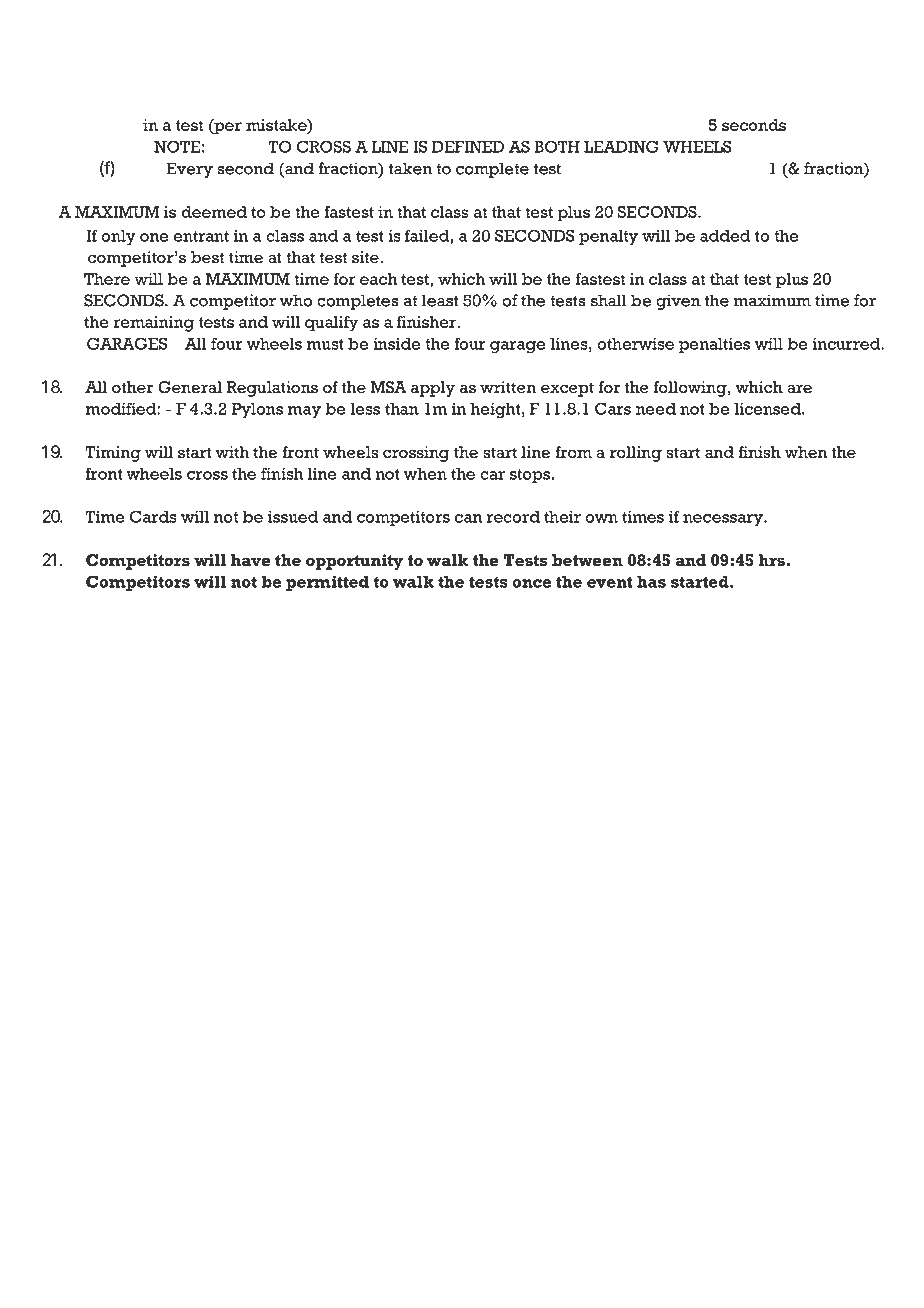  I want to click on Every, so click(189, 170).
